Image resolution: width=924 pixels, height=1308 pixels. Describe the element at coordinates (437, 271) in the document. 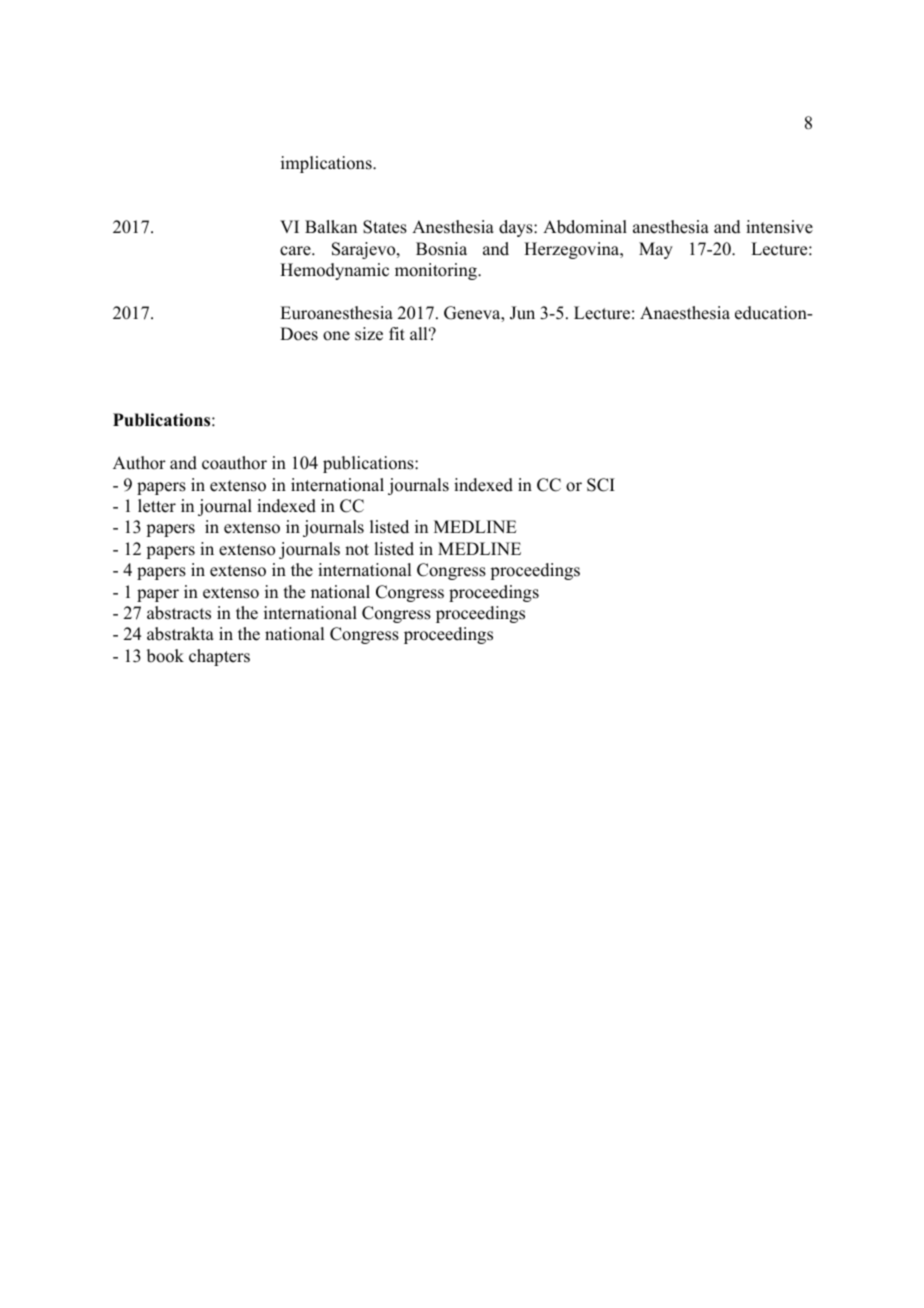

I see `monitoring` at that location.
